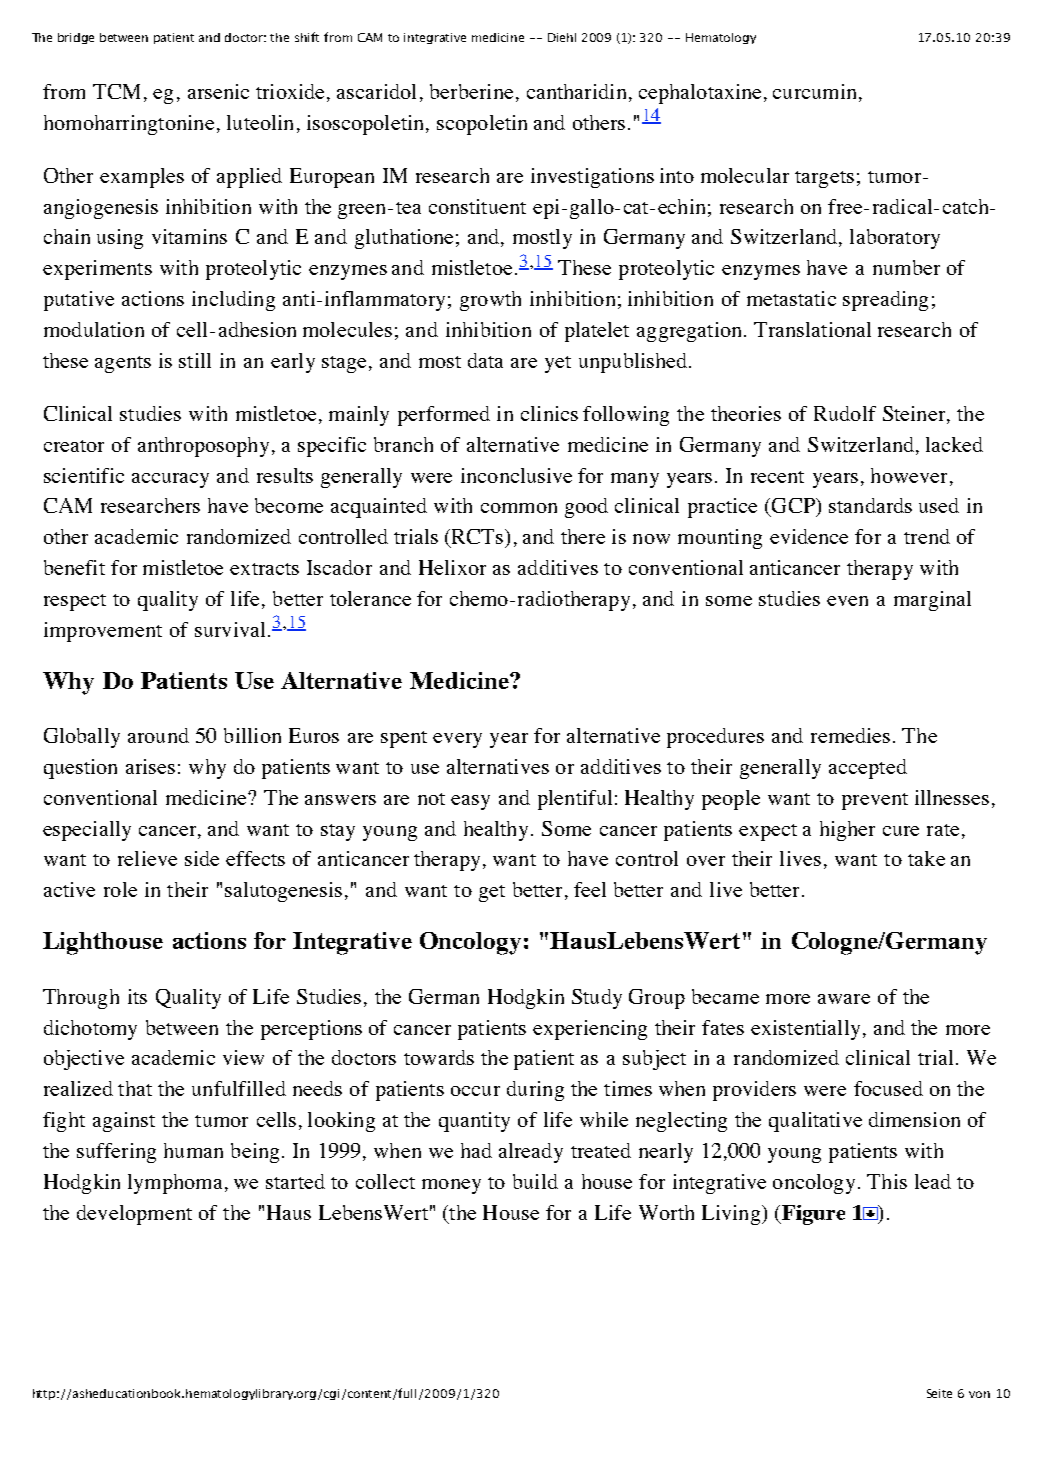  I want to click on arsenic, so click(218, 91).
